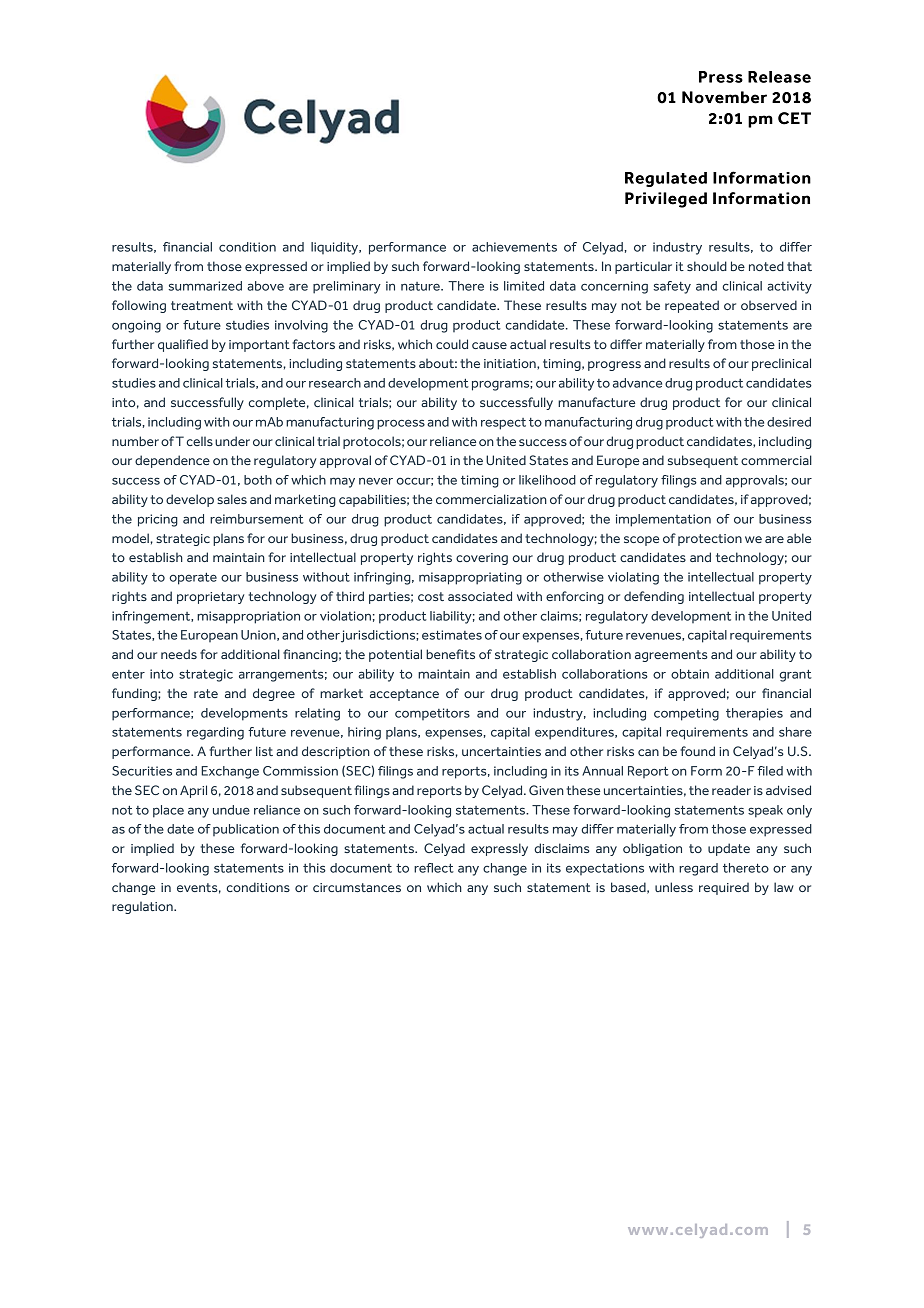 The height and width of the screenshot is (1308, 924). I want to click on repeated, so click(692, 306).
